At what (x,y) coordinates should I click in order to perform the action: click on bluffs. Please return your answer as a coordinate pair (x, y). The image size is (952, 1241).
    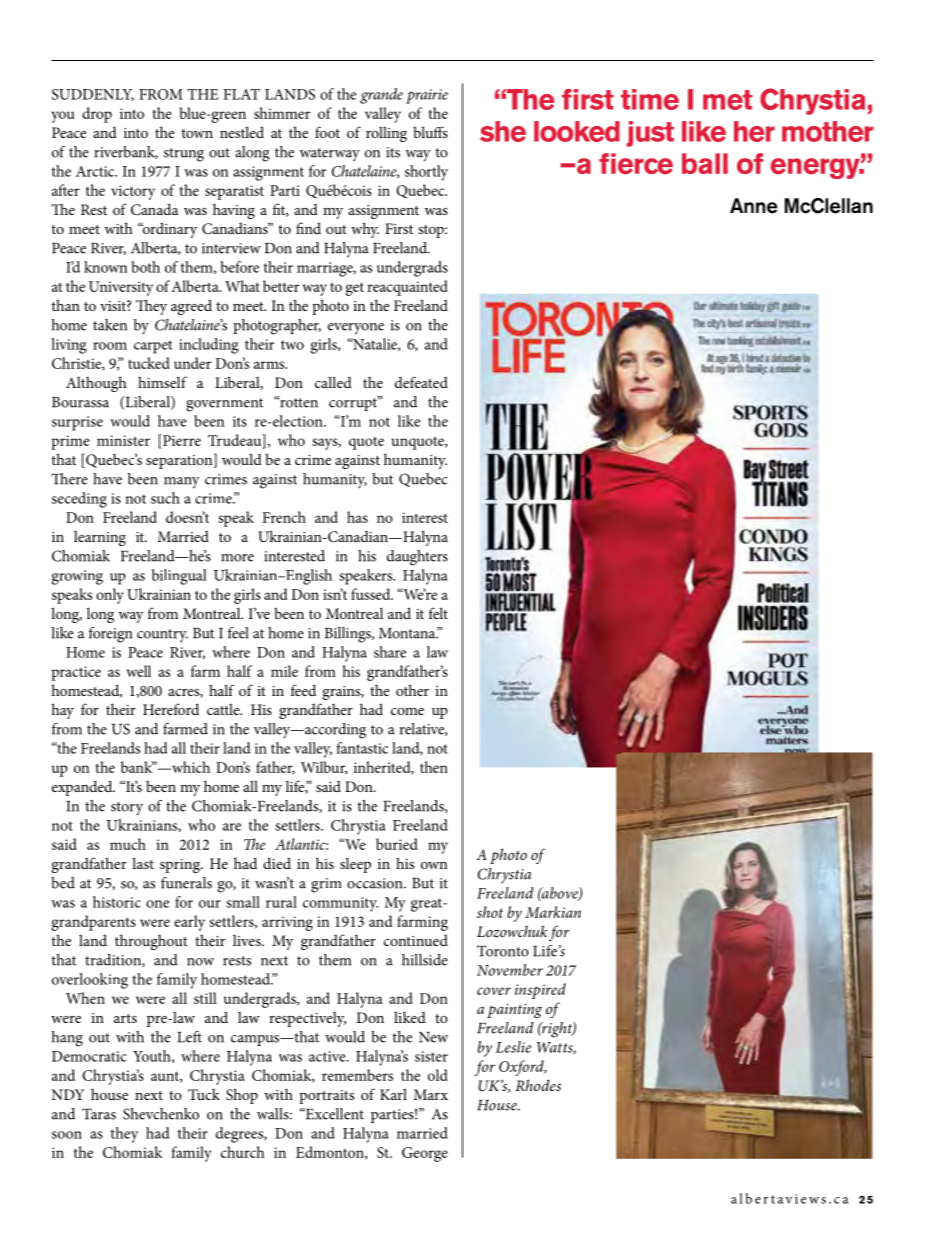
    Looking at the image, I should click on (430, 132).
